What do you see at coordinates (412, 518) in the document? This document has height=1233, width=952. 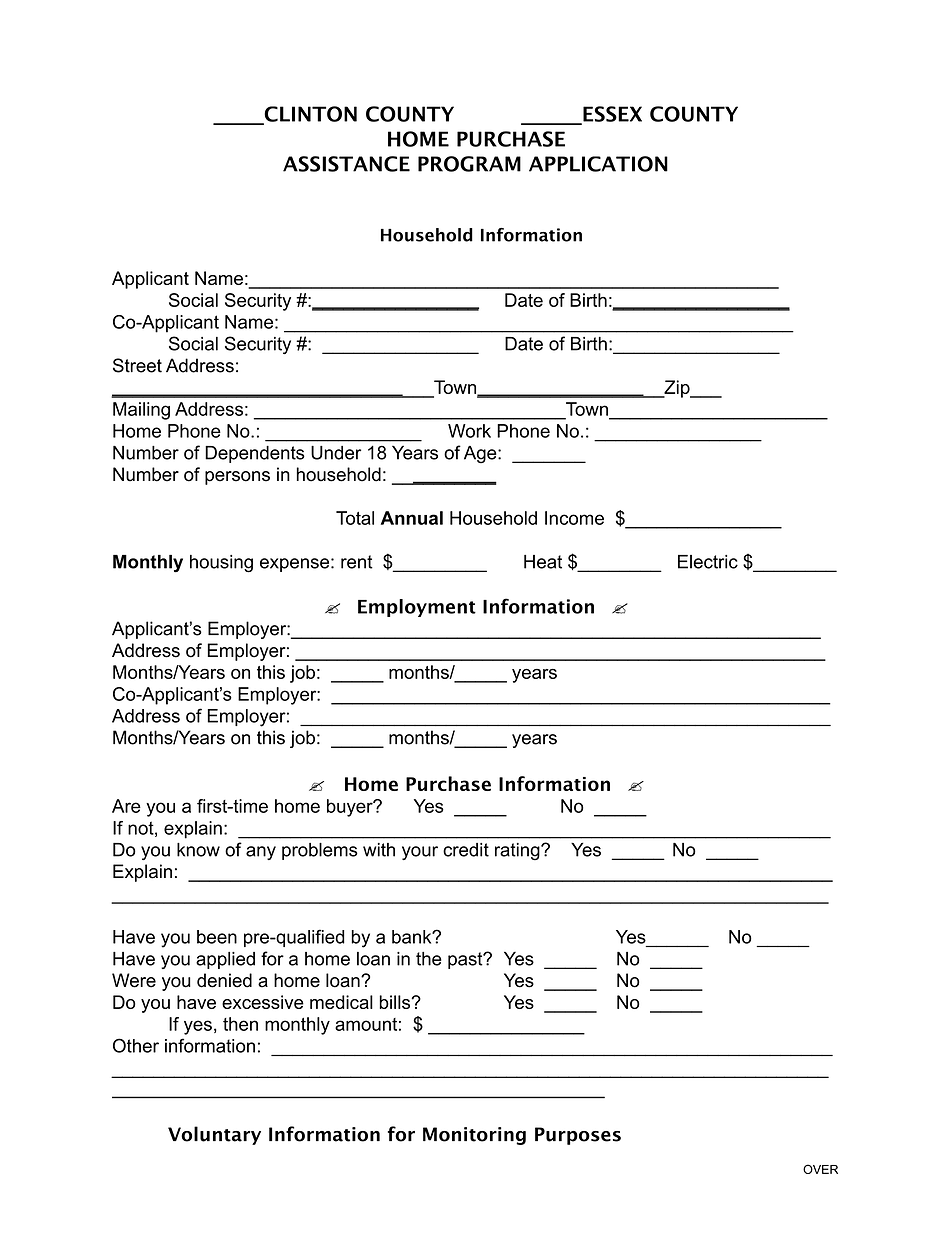 I see `Annual` at bounding box center [412, 518].
